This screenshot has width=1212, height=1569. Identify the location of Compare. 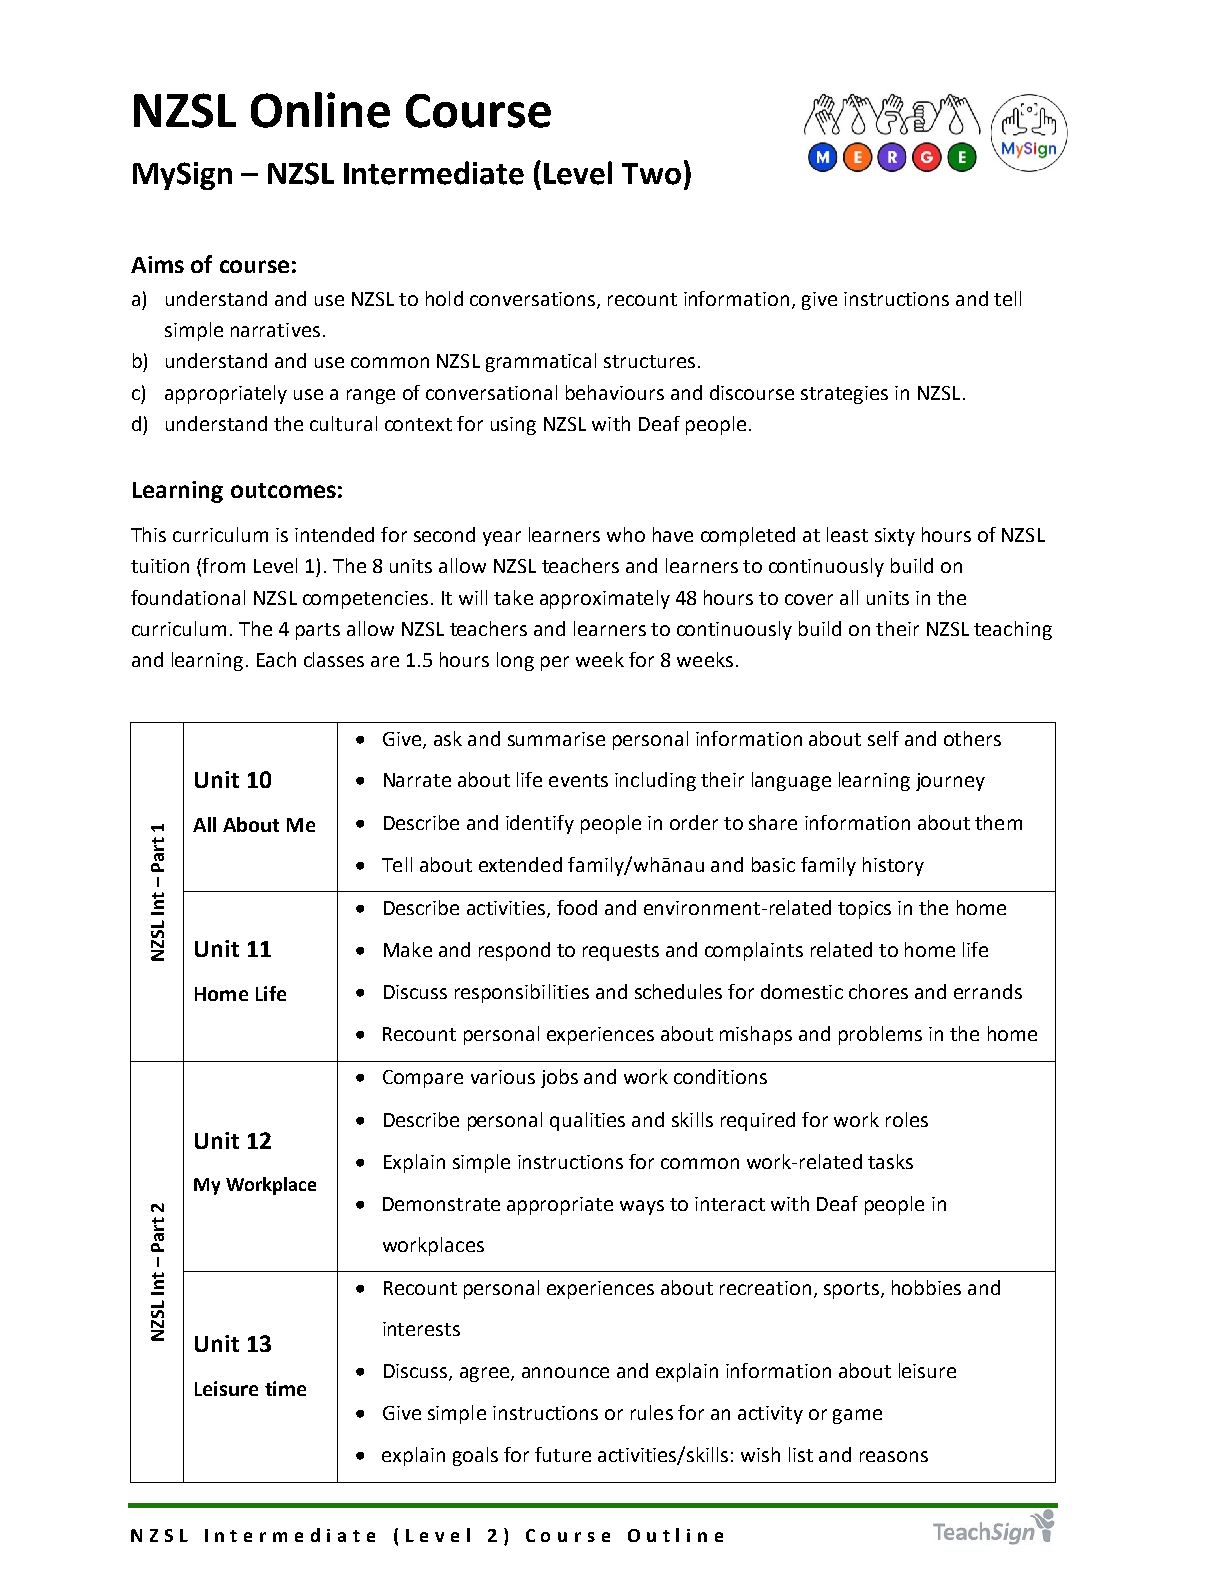
(423, 1079).
